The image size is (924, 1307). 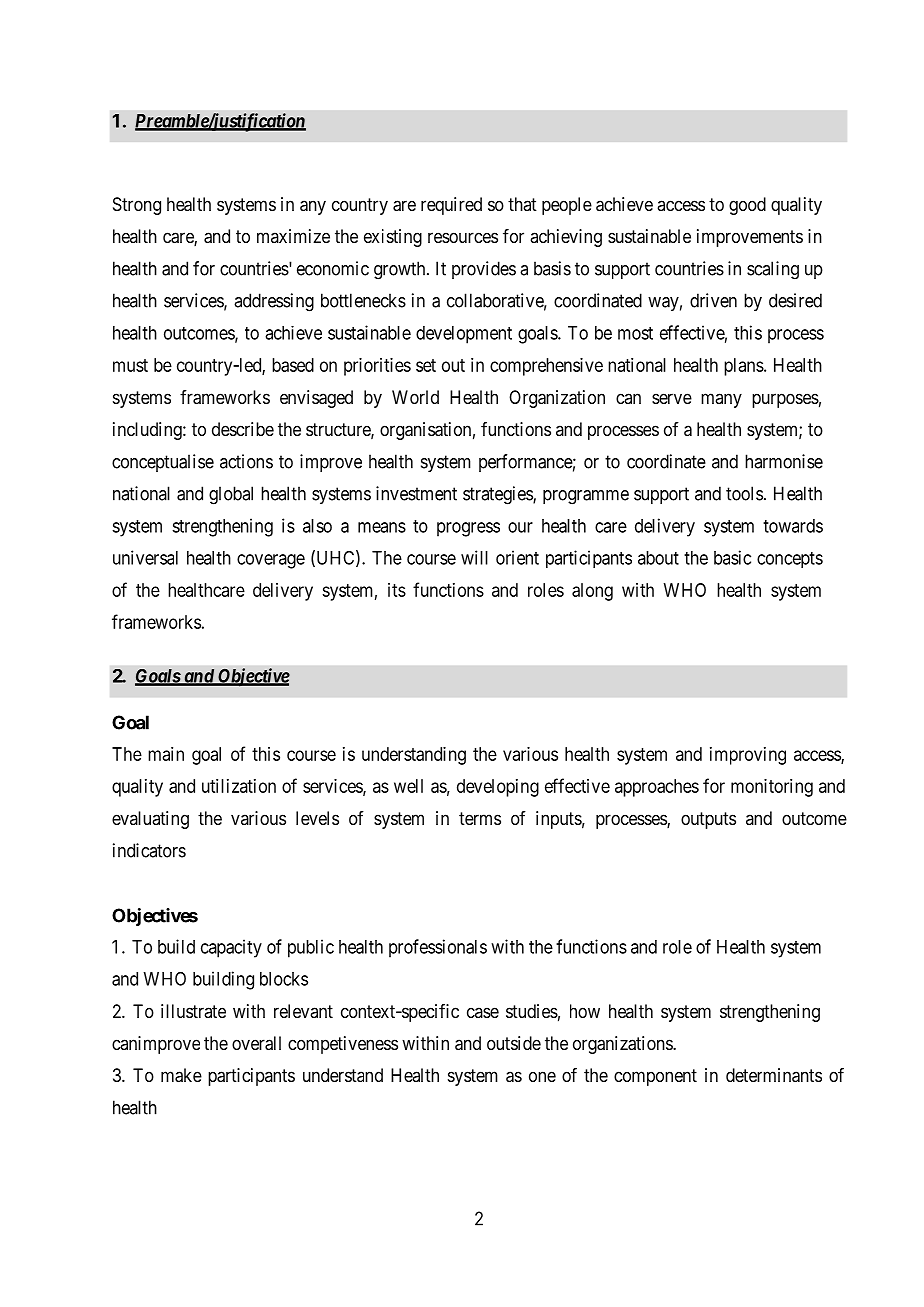 I want to click on make, so click(x=181, y=1075).
